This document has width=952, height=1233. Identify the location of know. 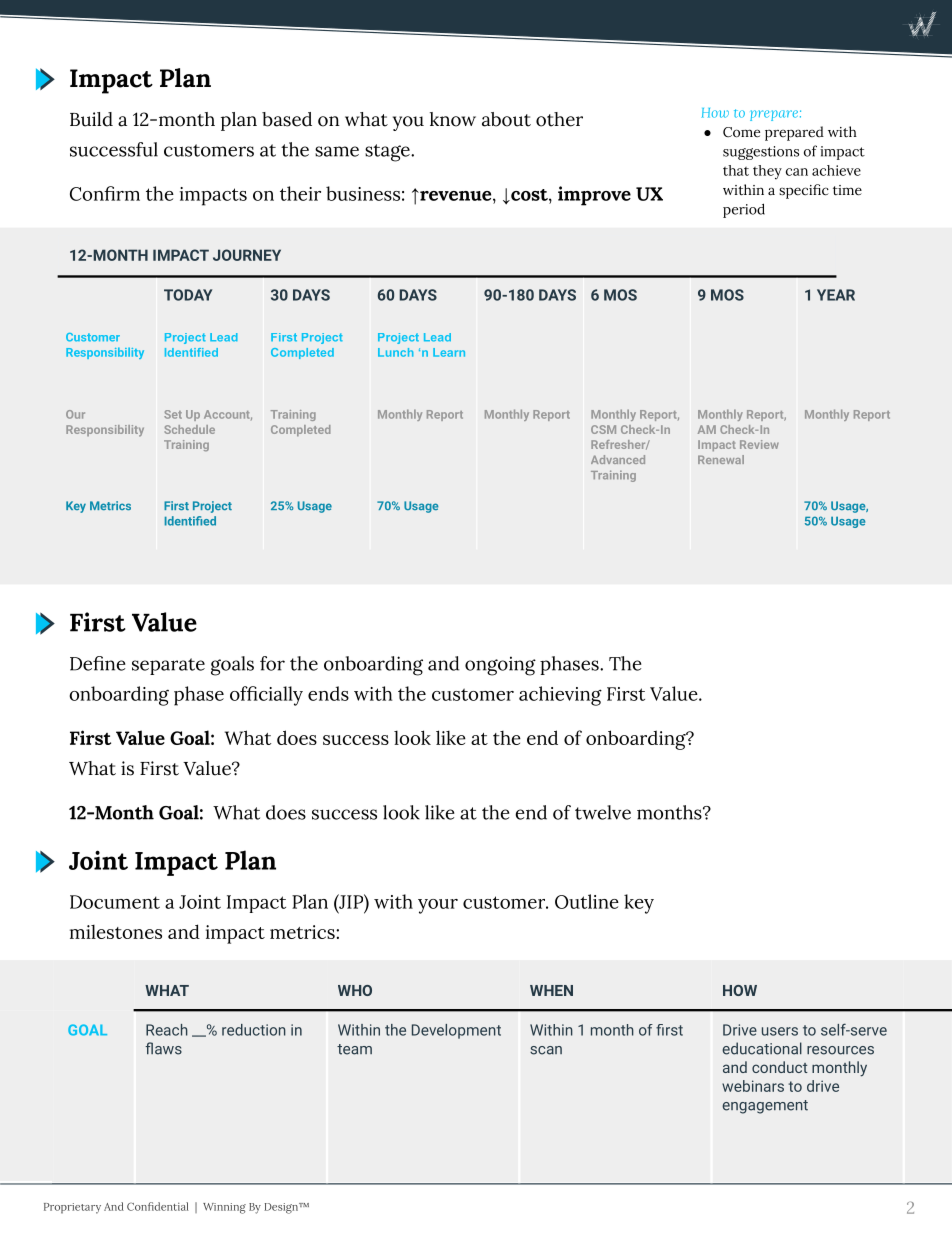
(453, 119).
